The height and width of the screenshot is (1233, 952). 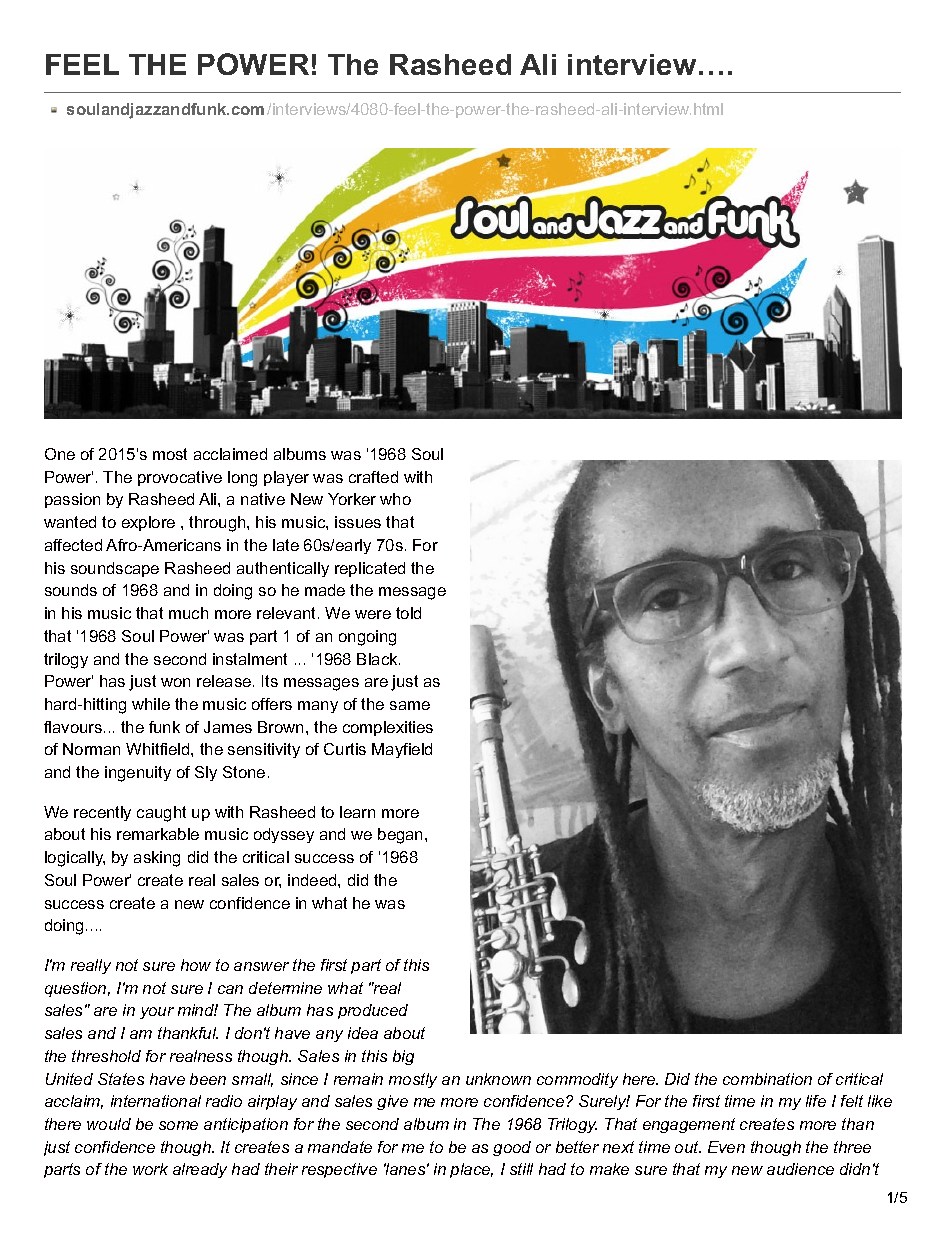 What do you see at coordinates (395, 499) in the screenshot?
I see `who` at bounding box center [395, 499].
